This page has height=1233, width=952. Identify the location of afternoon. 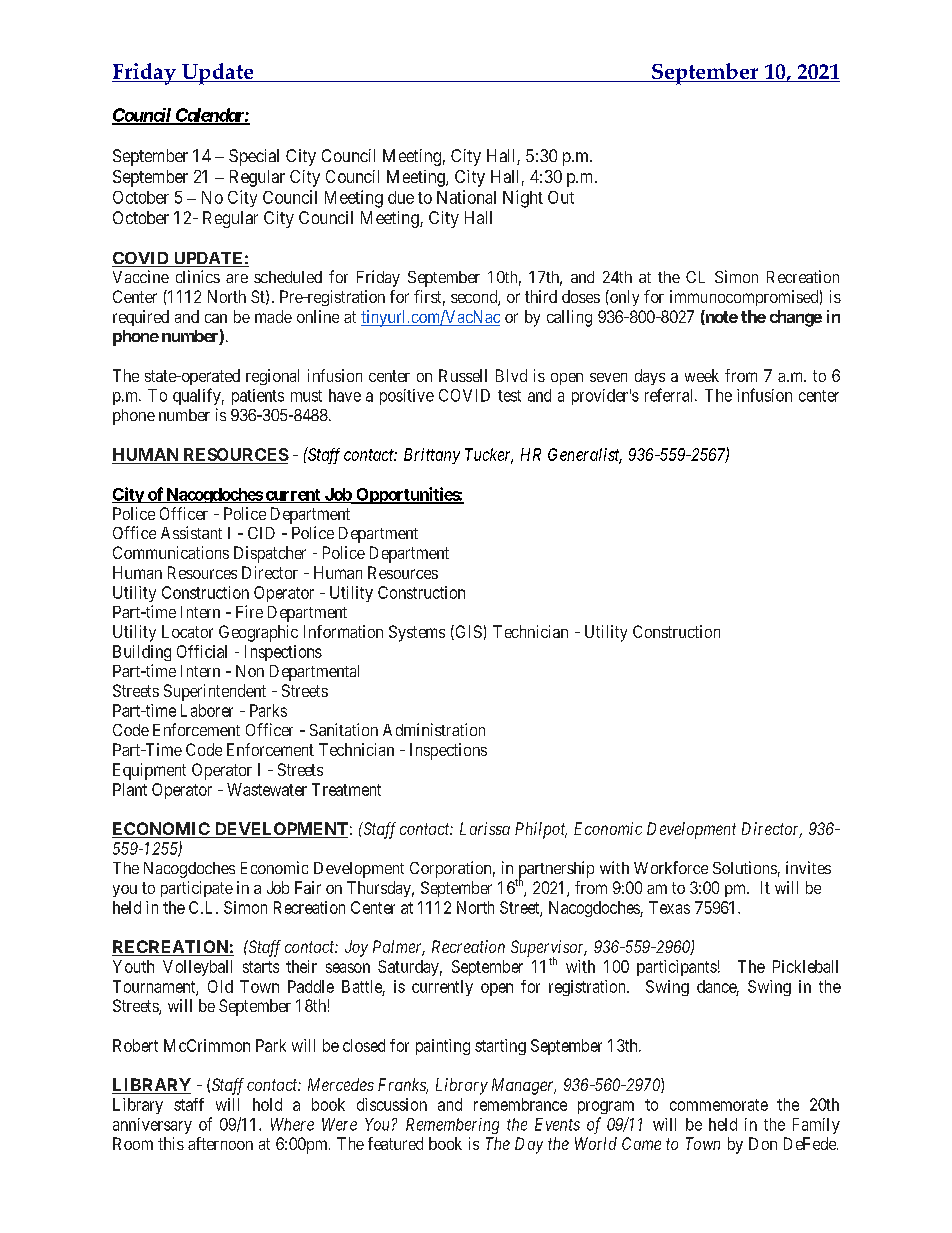
(220, 1143).
